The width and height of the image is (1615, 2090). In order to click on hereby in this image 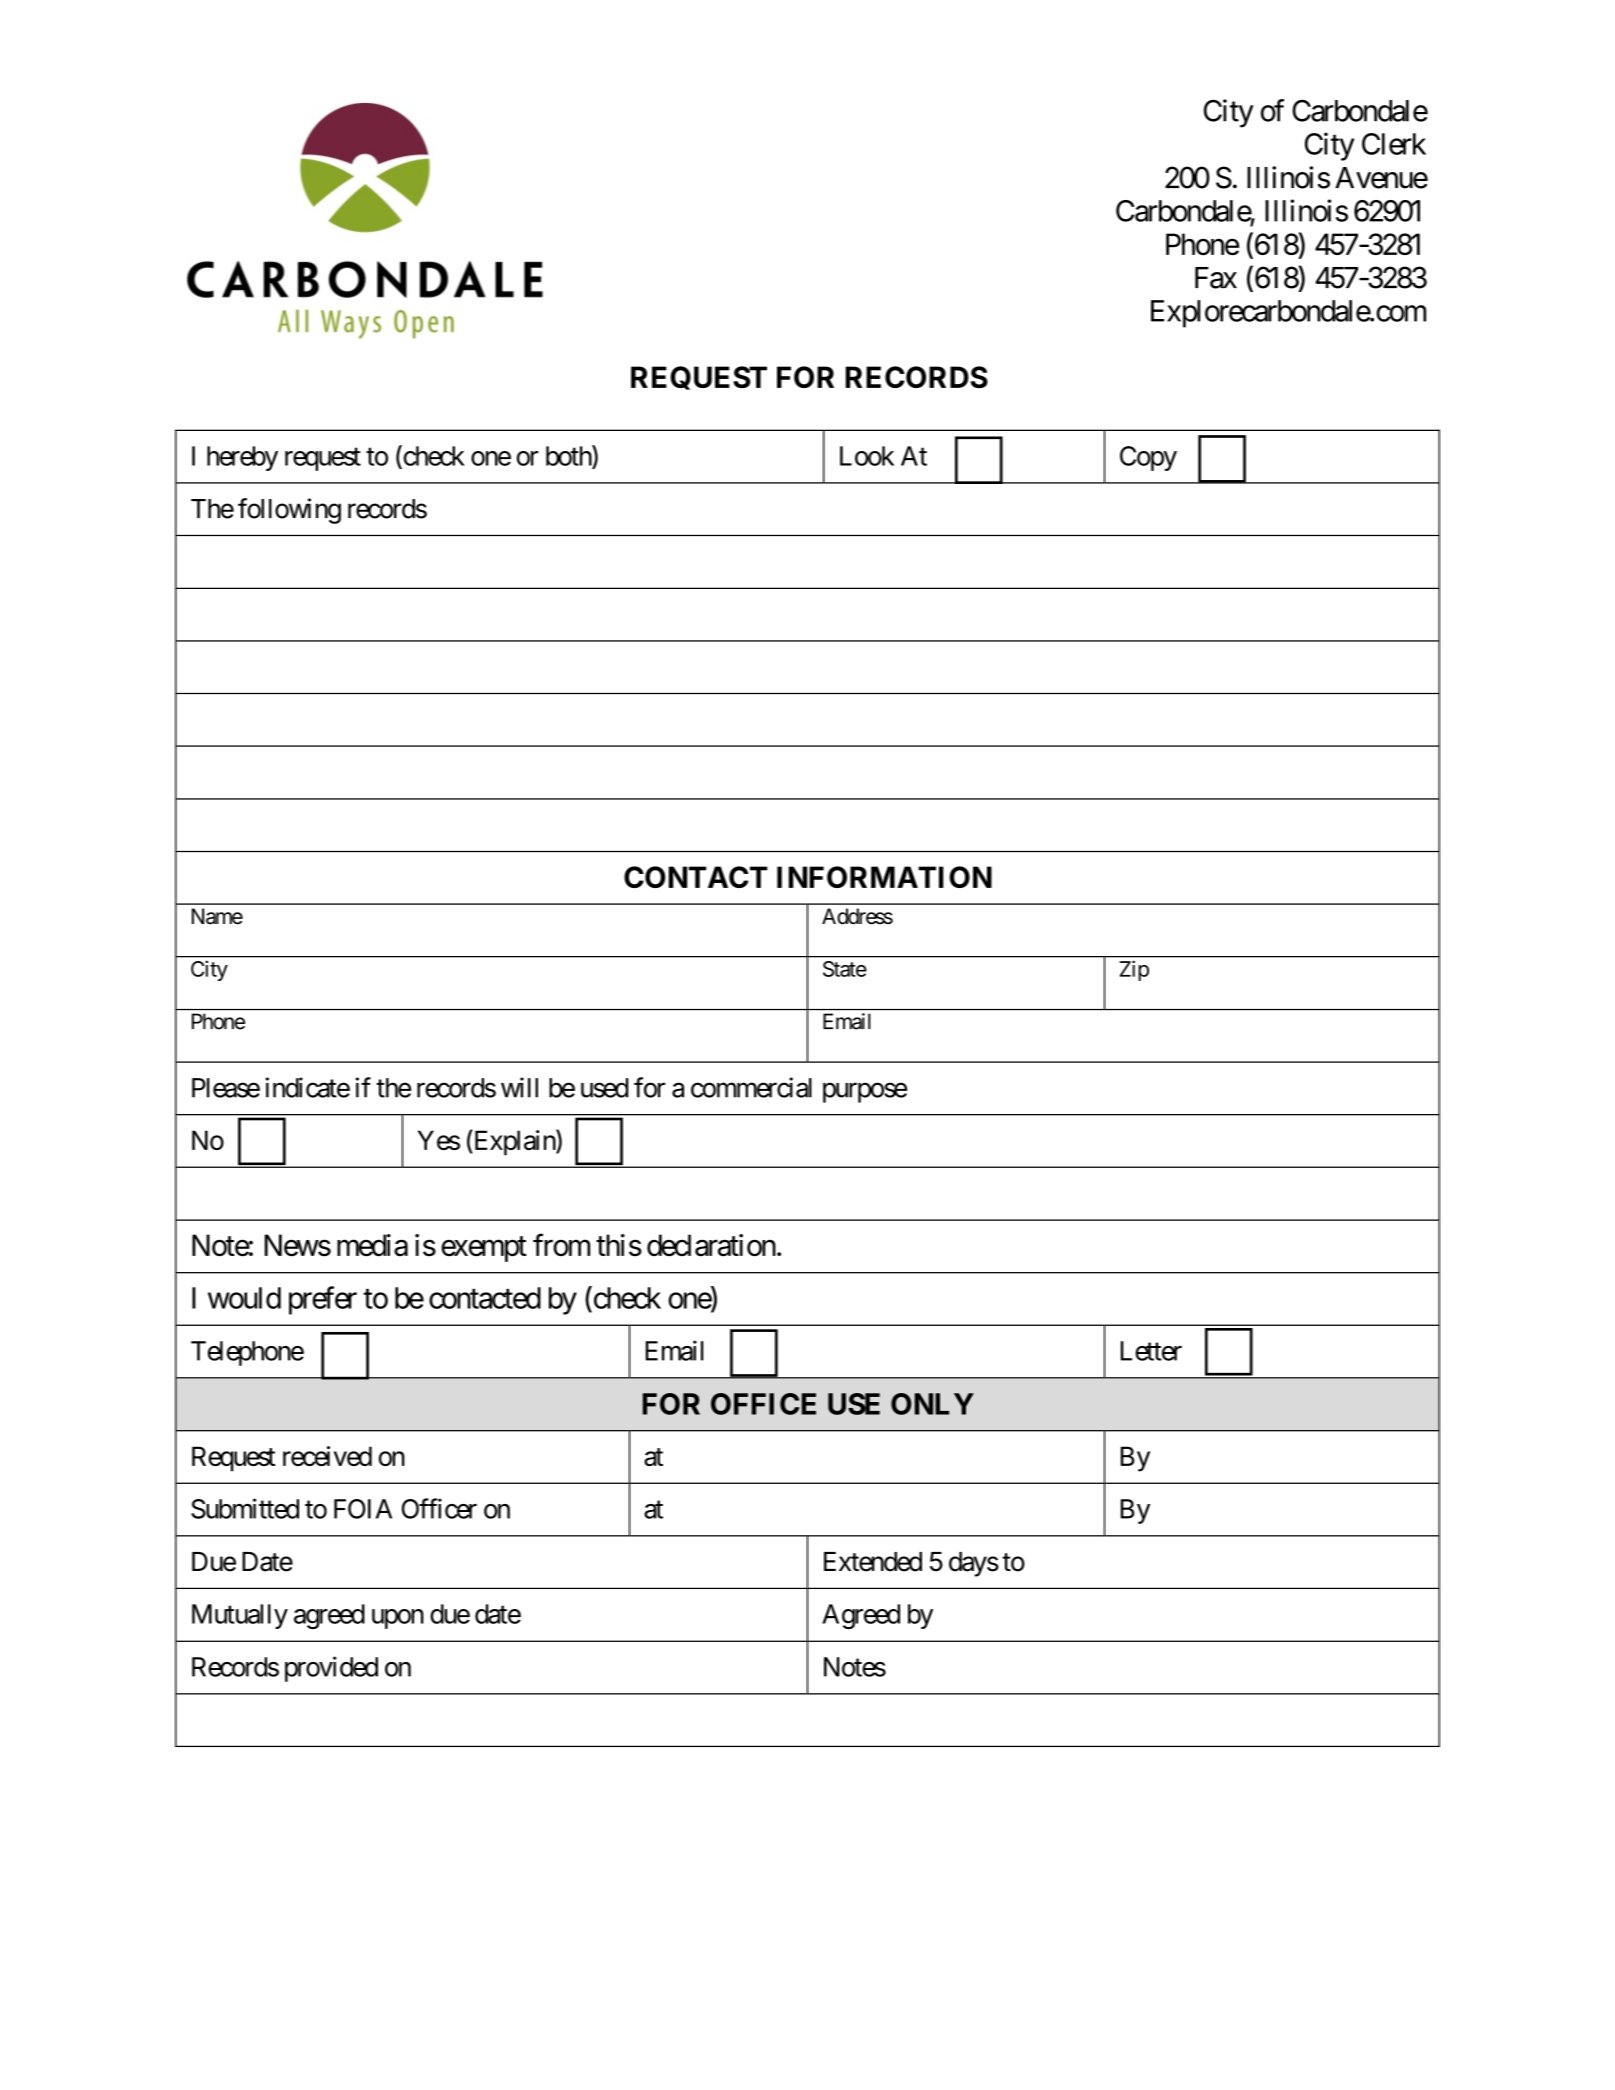, I will do `click(242, 458)`.
